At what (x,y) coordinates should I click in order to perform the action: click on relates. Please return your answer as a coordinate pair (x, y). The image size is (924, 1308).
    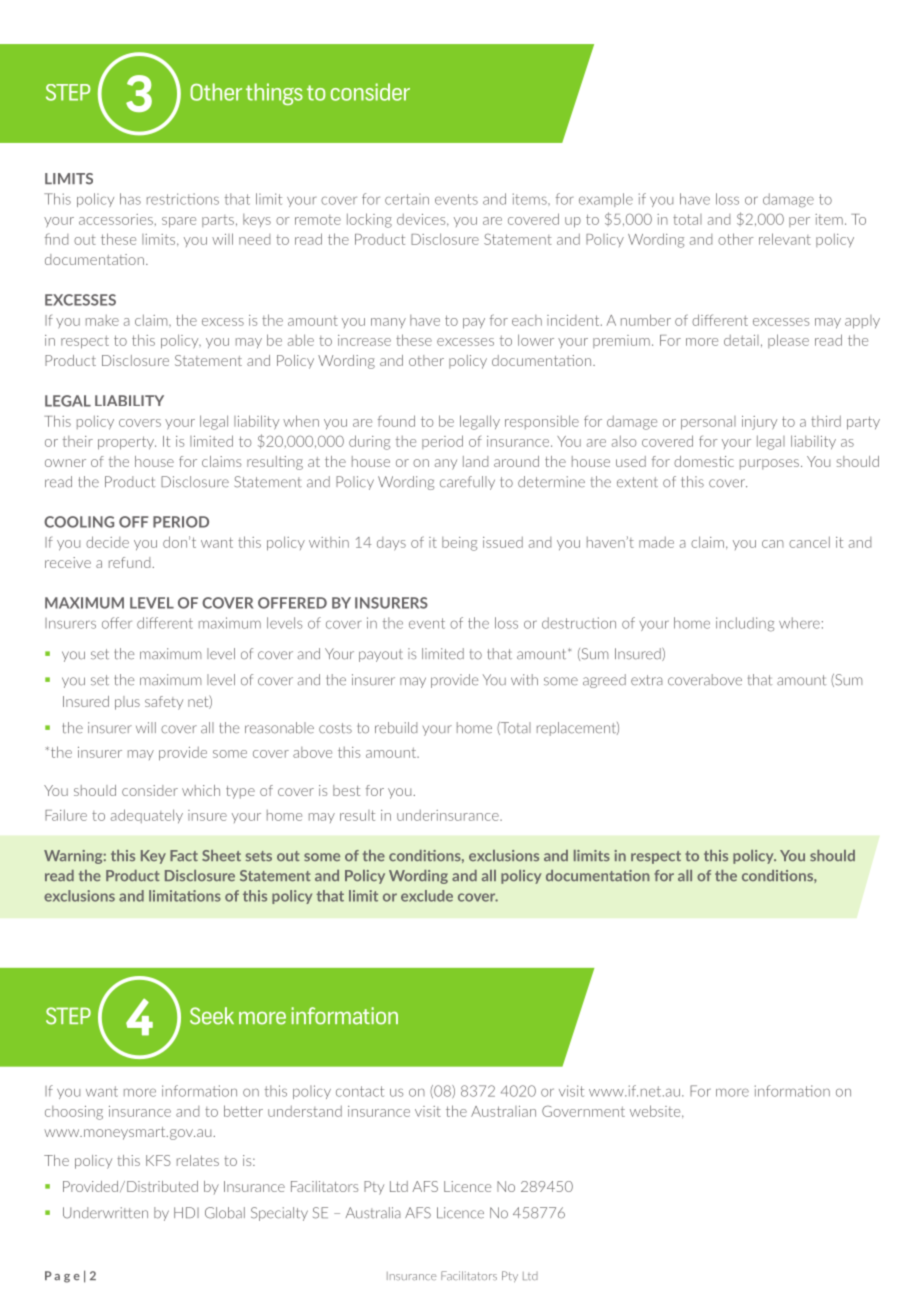
    Looking at the image, I should click on (198, 1160).
